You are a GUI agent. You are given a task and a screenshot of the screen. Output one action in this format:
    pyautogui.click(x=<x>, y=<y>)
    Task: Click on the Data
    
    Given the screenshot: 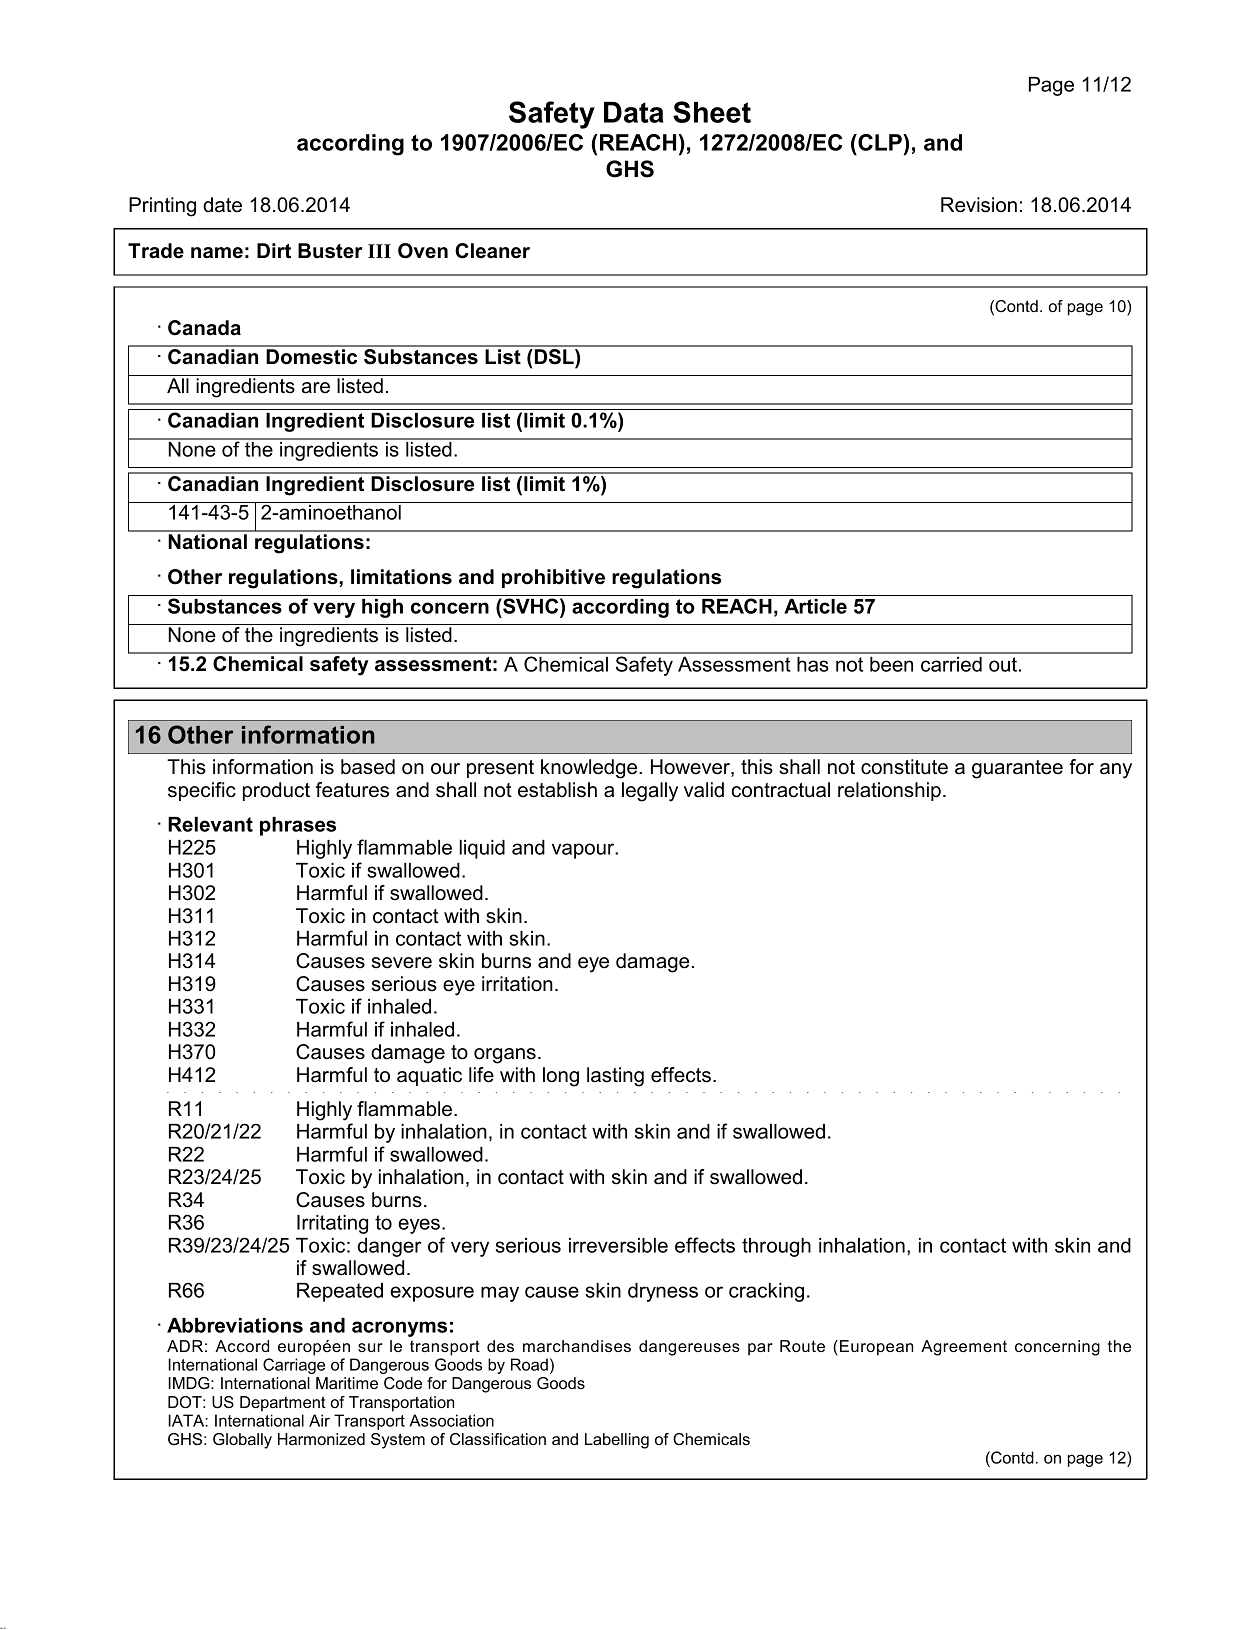 What is the action you would take?
    pyautogui.click(x=634, y=112)
